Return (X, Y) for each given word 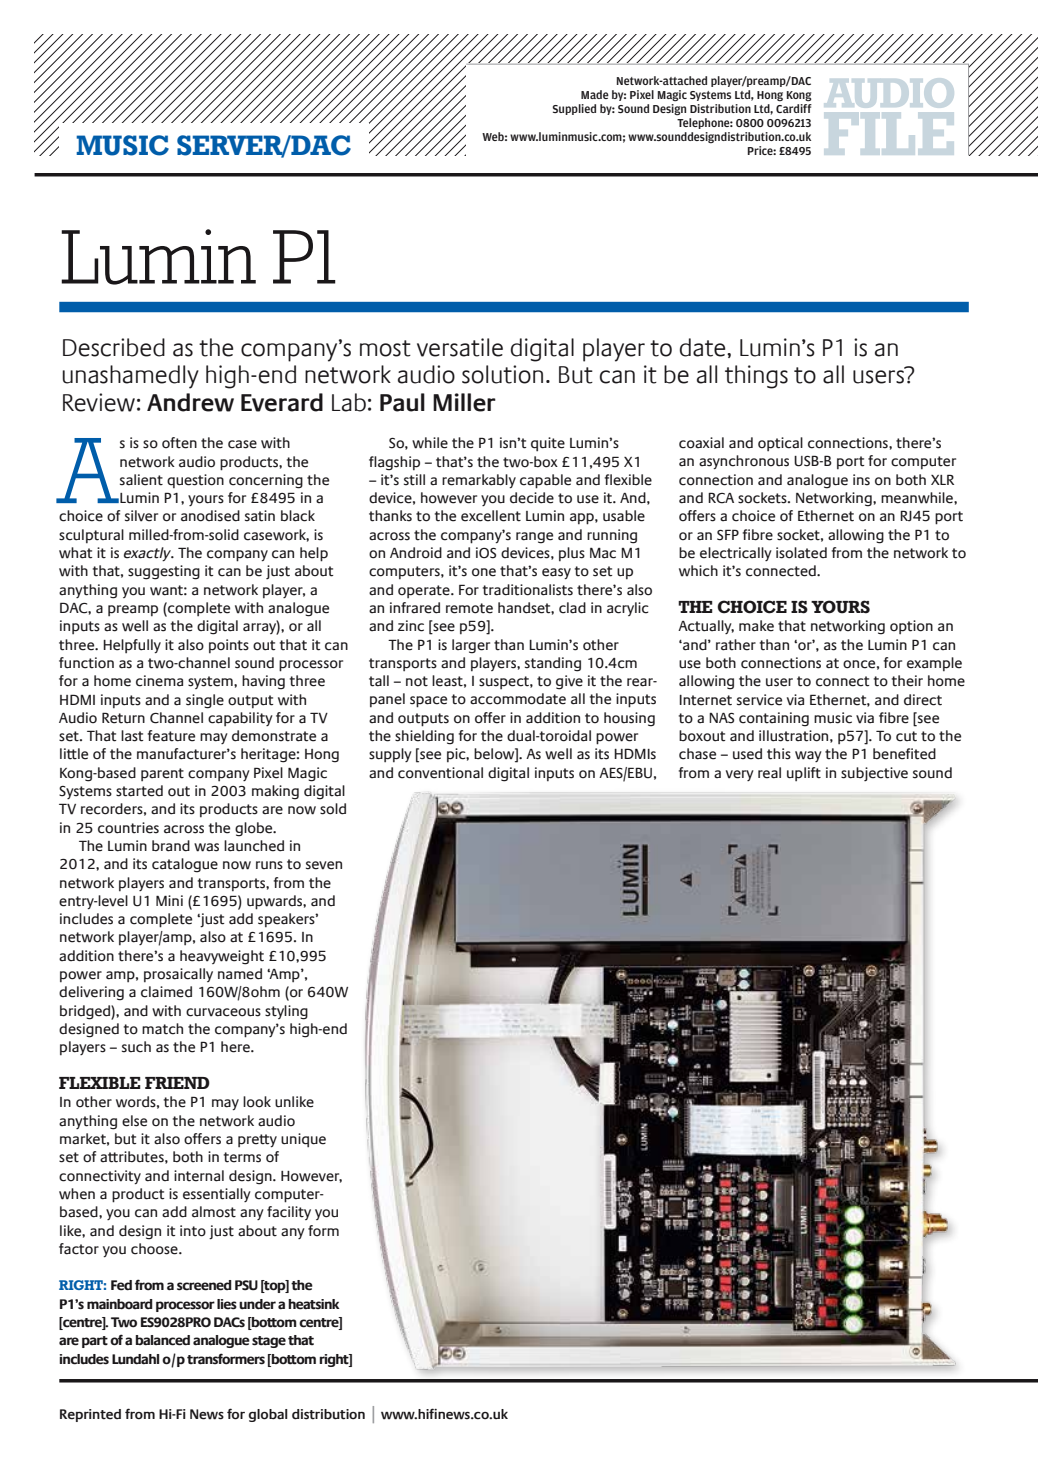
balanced (163, 1340)
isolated (801, 553)
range (534, 538)
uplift (804, 774)
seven (324, 865)
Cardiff (794, 108)
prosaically (178, 975)
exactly (148, 554)
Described (114, 347)
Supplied (574, 109)
